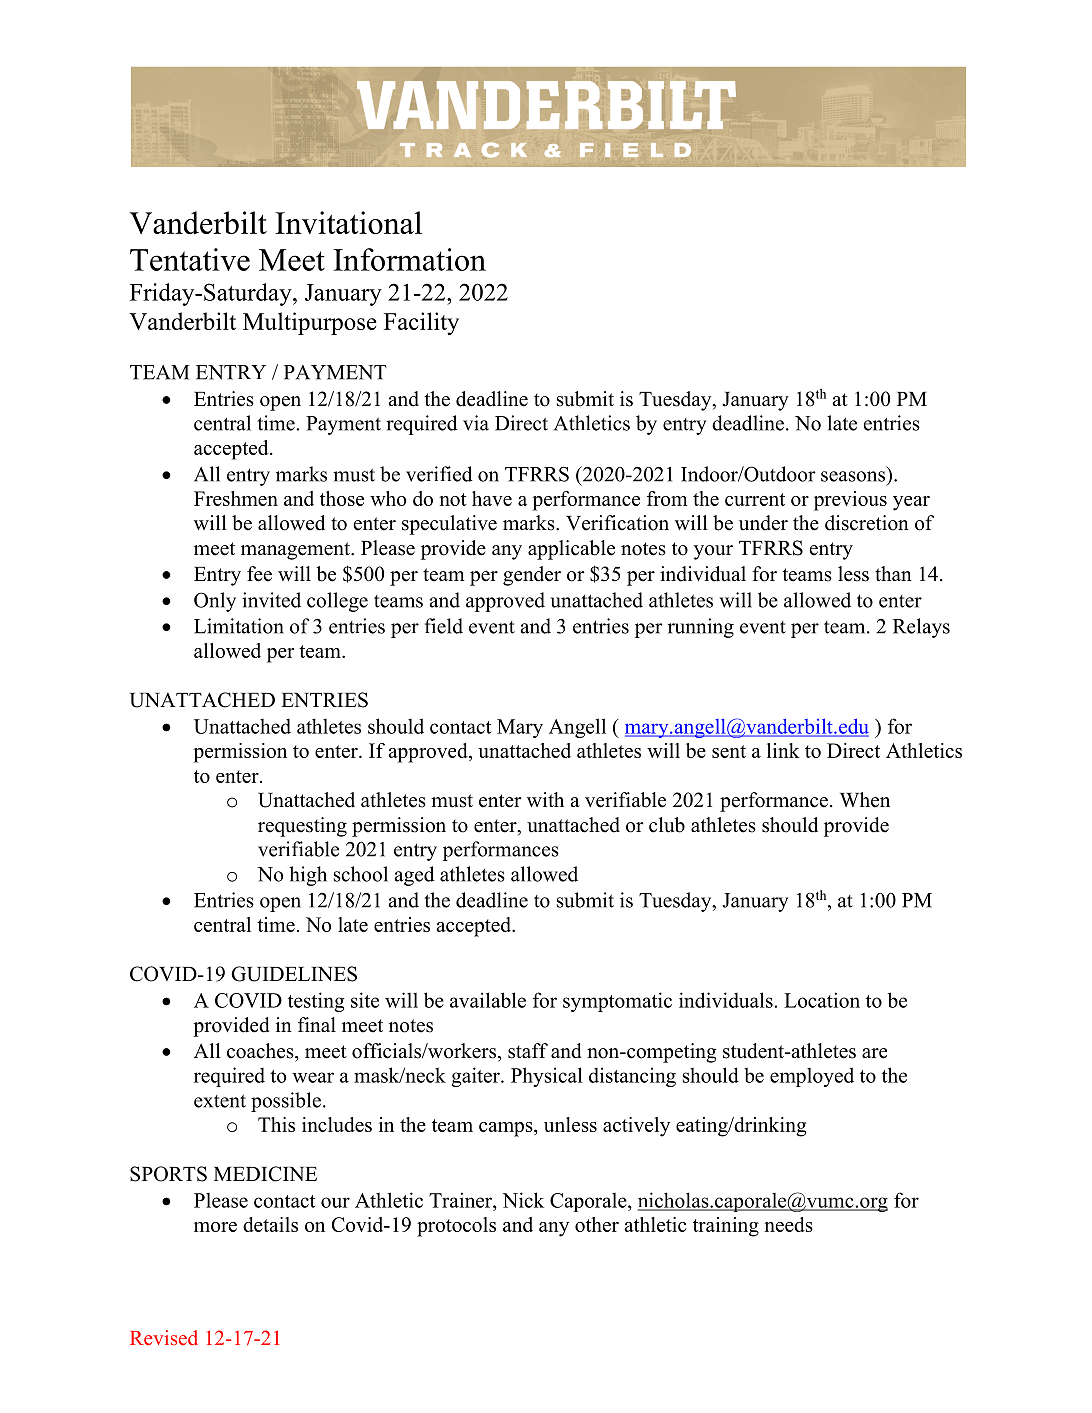 This screenshot has width=1092, height=1413. Describe the element at coordinates (545, 799) in the screenshot. I see `with` at that location.
